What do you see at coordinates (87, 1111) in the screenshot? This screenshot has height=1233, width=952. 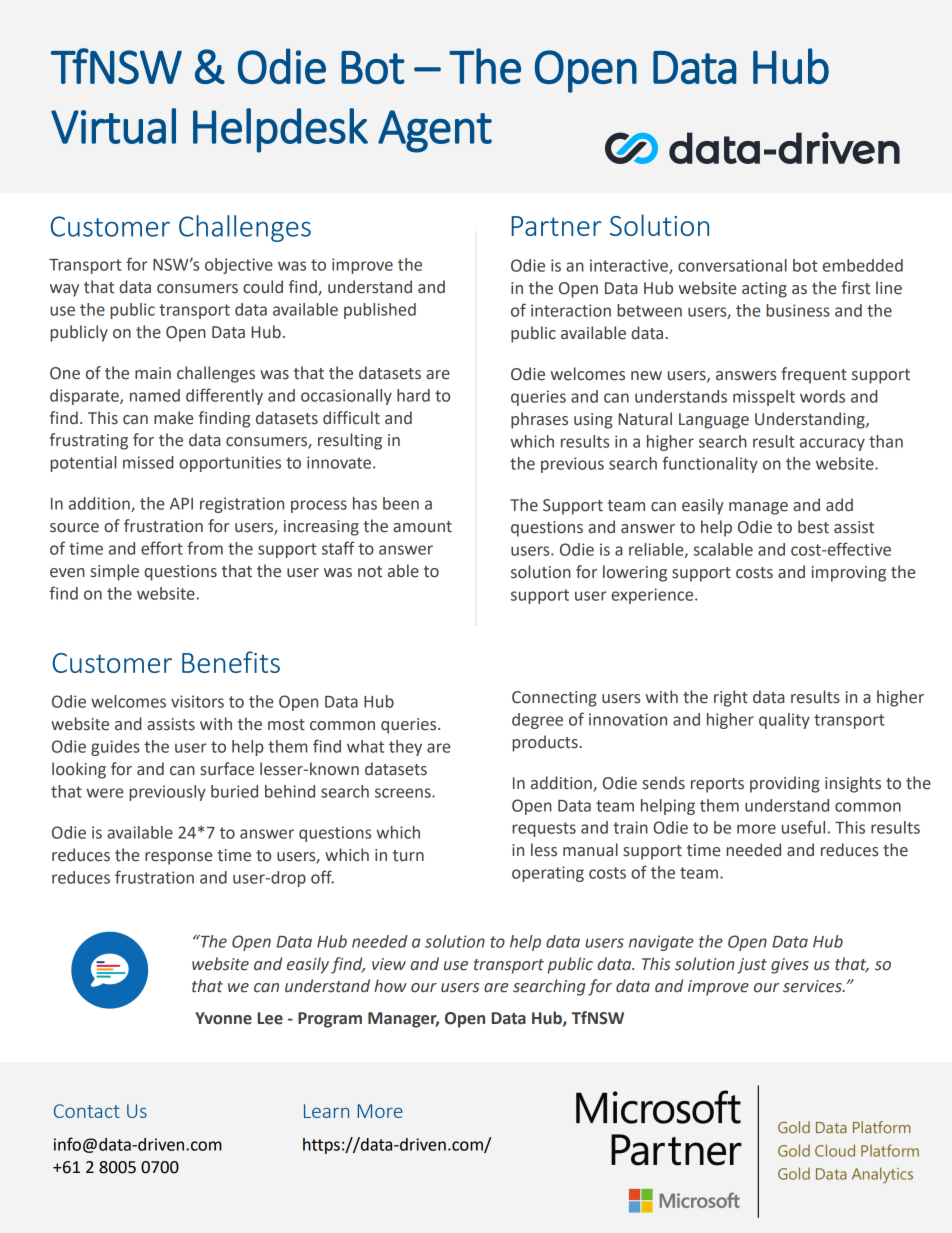 I see `Contact` at bounding box center [87, 1111].
